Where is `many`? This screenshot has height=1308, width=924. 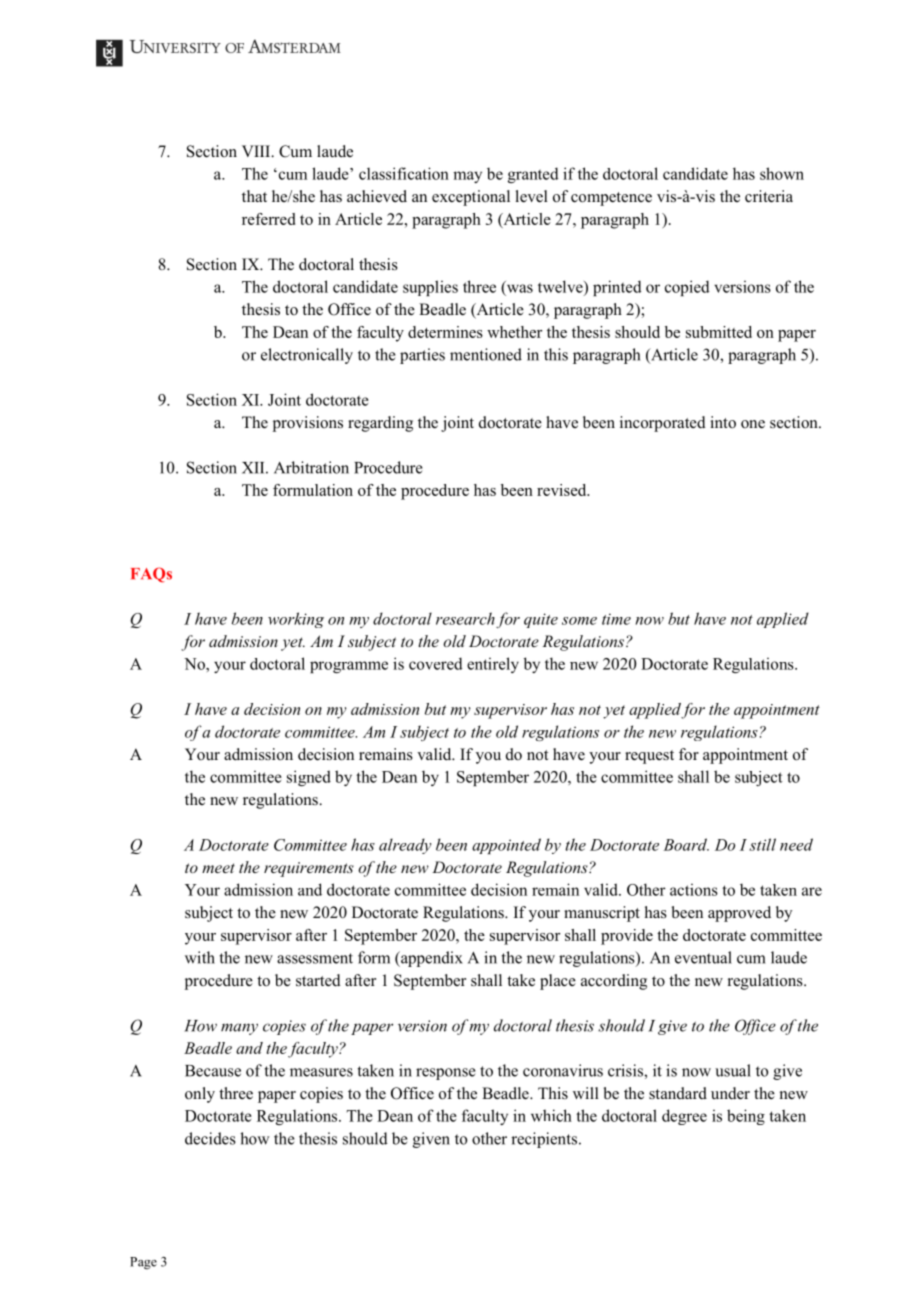 many is located at coordinates (239, 1029).
